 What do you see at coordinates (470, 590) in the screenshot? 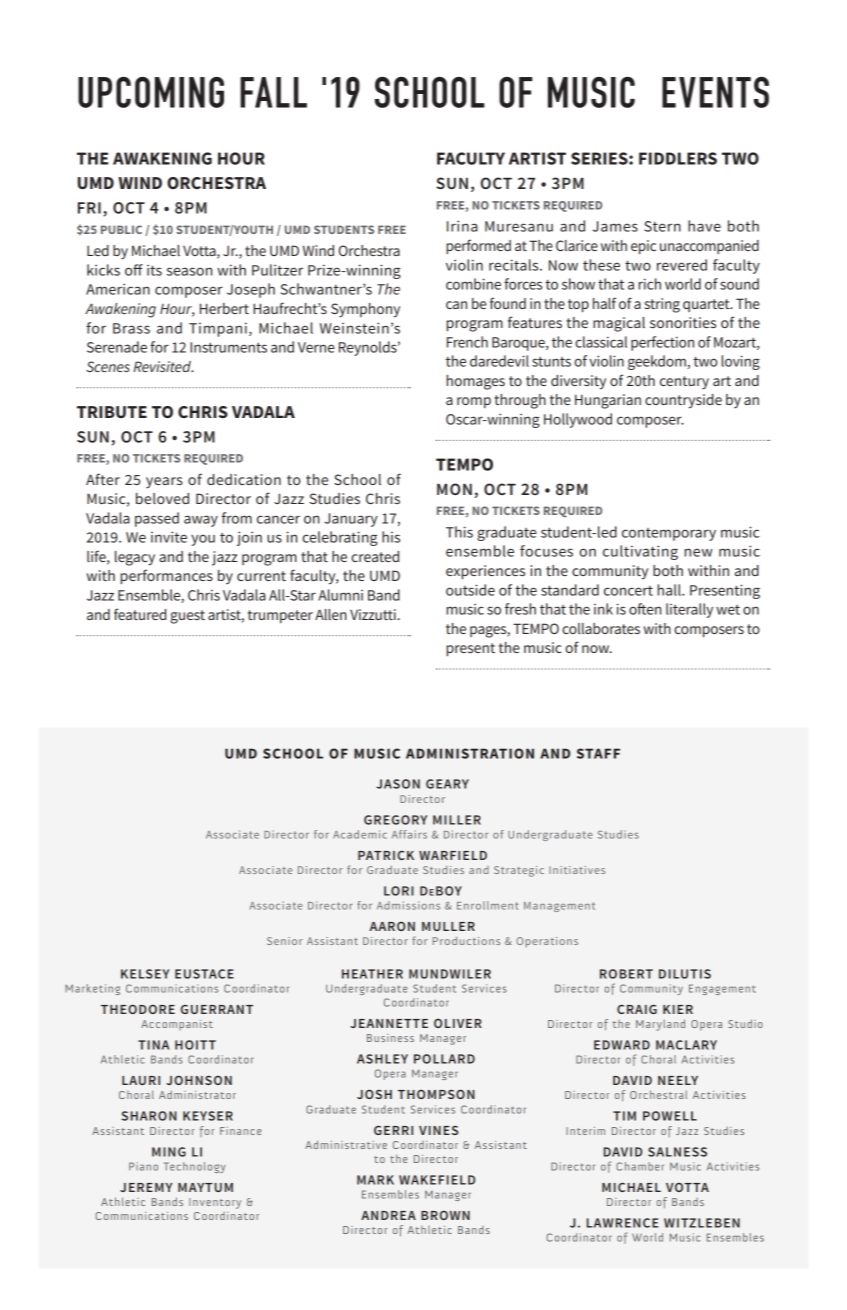
I see `outside` at bounding box center [470, 590].
